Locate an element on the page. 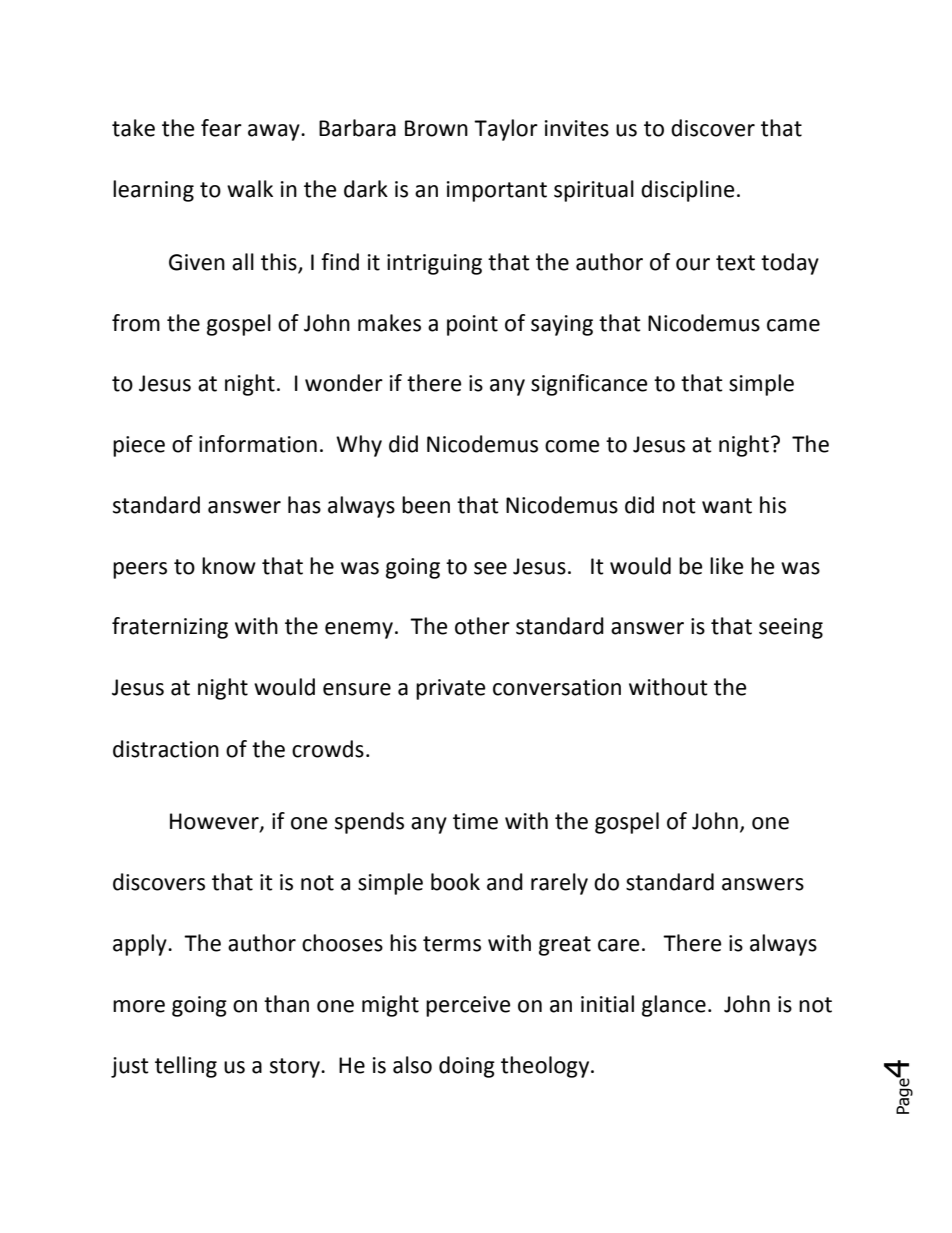 Image resolution: width=952 pixels, height=1233 pixels. fear is located at coordinates (221, 128).
